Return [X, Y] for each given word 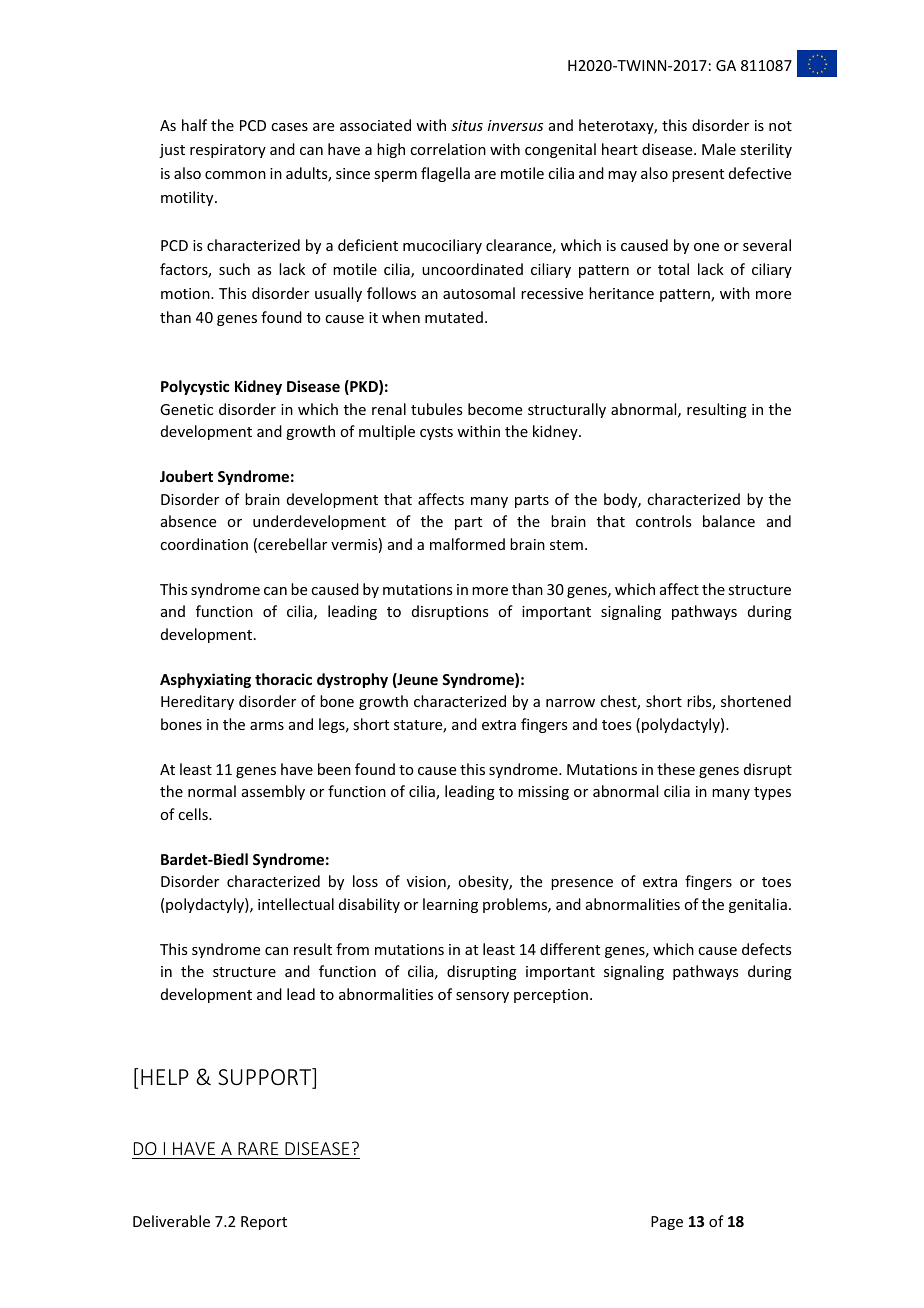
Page [667, 1223]
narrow [570, 703]
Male [719, 149]
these [676, 769]
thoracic [283, 679]
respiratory [228, 151]
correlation [448, 149]
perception [551, 996]
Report [264, 1223]
